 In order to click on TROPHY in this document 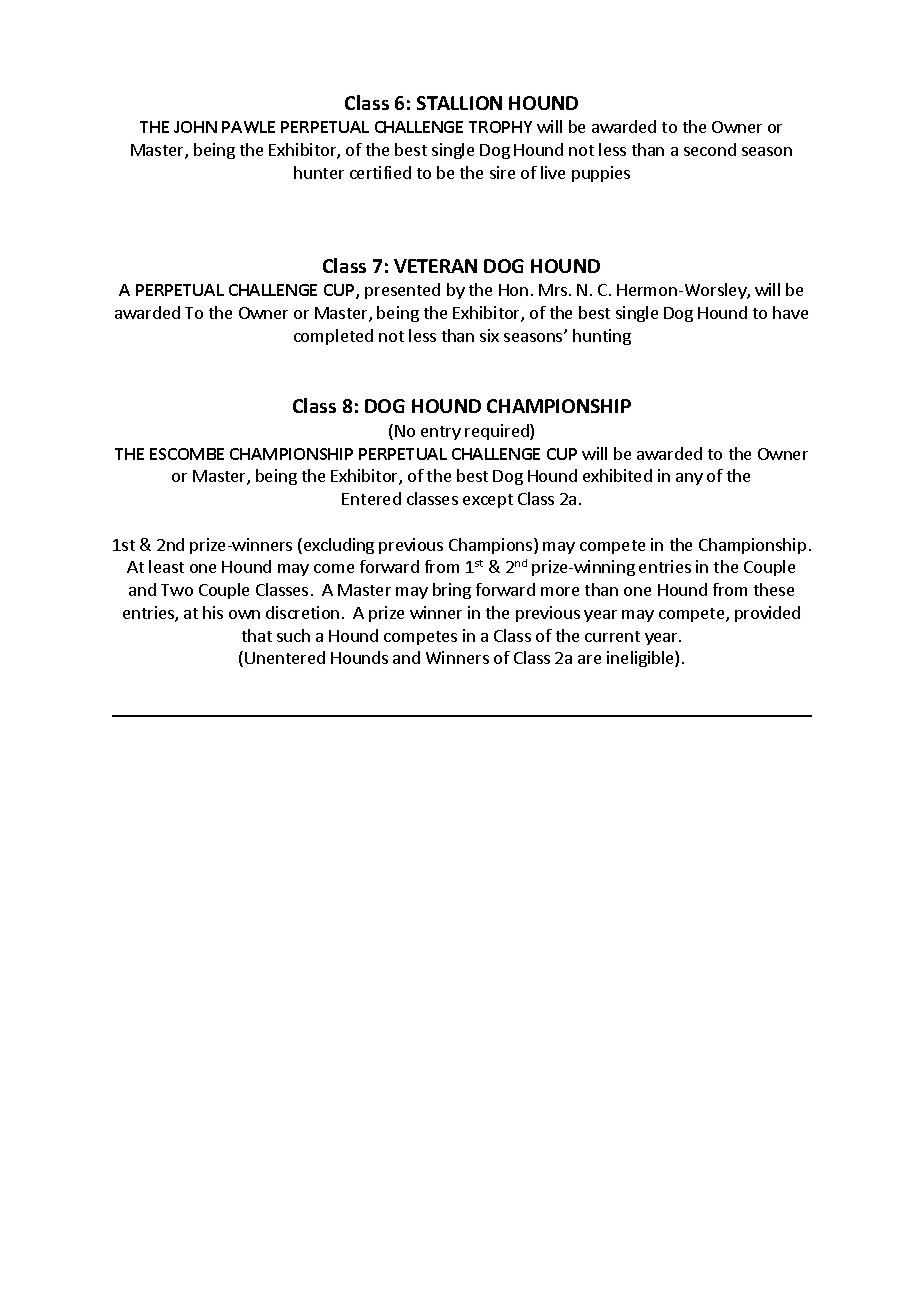, I will do `click(500, 127)`.
